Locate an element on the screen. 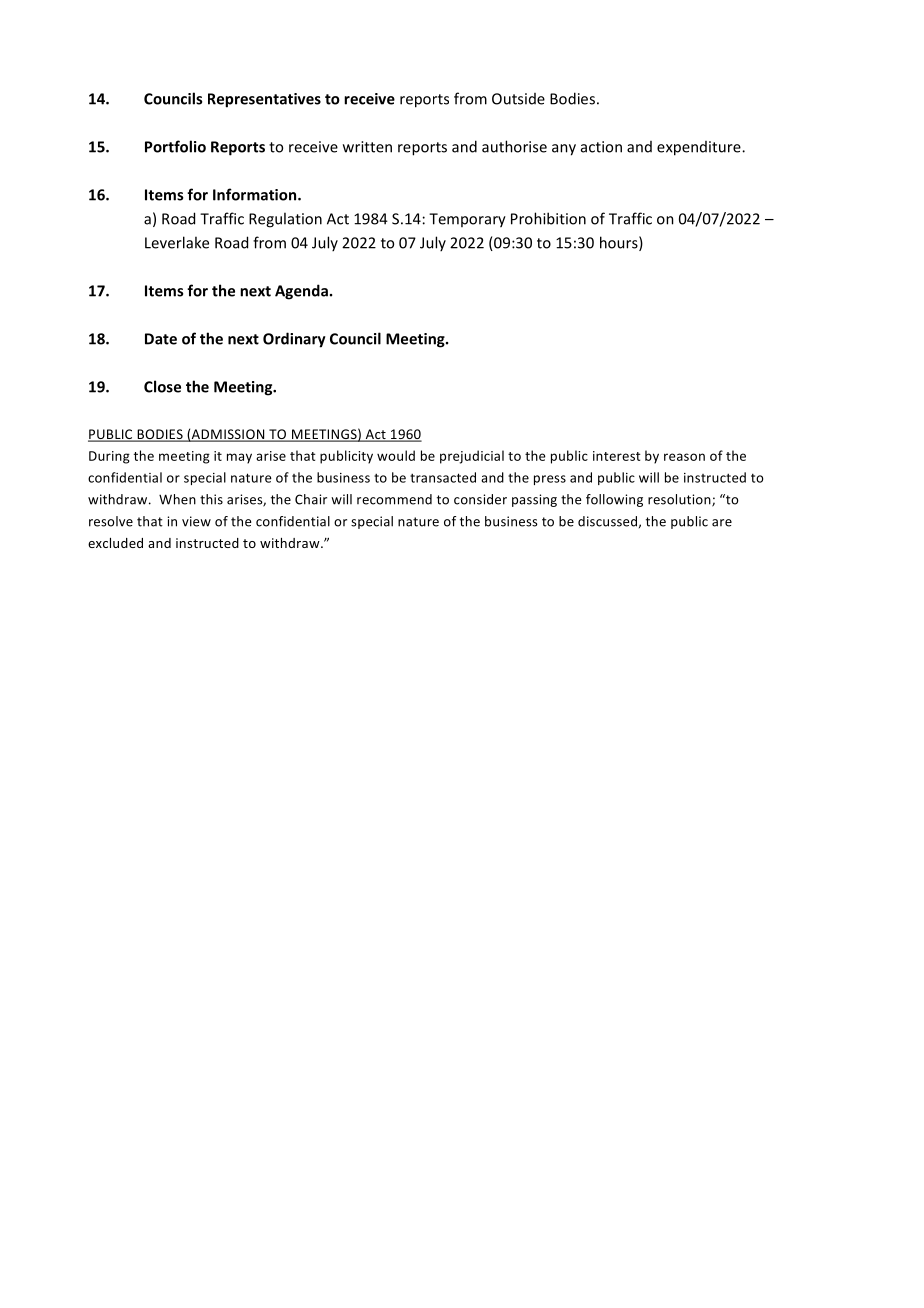 The height and width of the screenshot is (1308, 924). recommend is located at coordinates (394, 499).
